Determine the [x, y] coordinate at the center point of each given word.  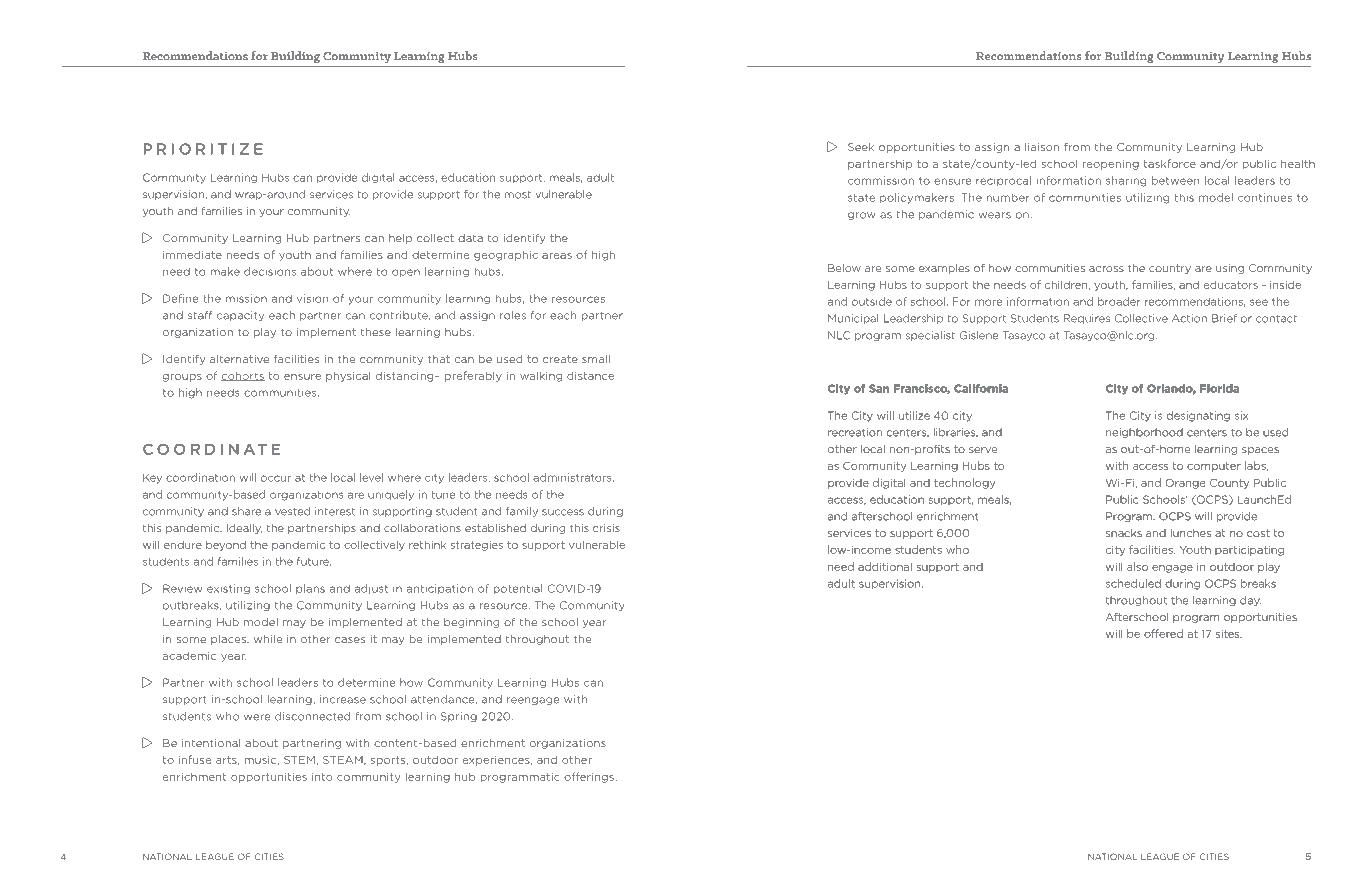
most [517, 195]
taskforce [1170, 163]
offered [1163, 633]
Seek [861, 147]
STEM [299, 760]
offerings [590, 777]
